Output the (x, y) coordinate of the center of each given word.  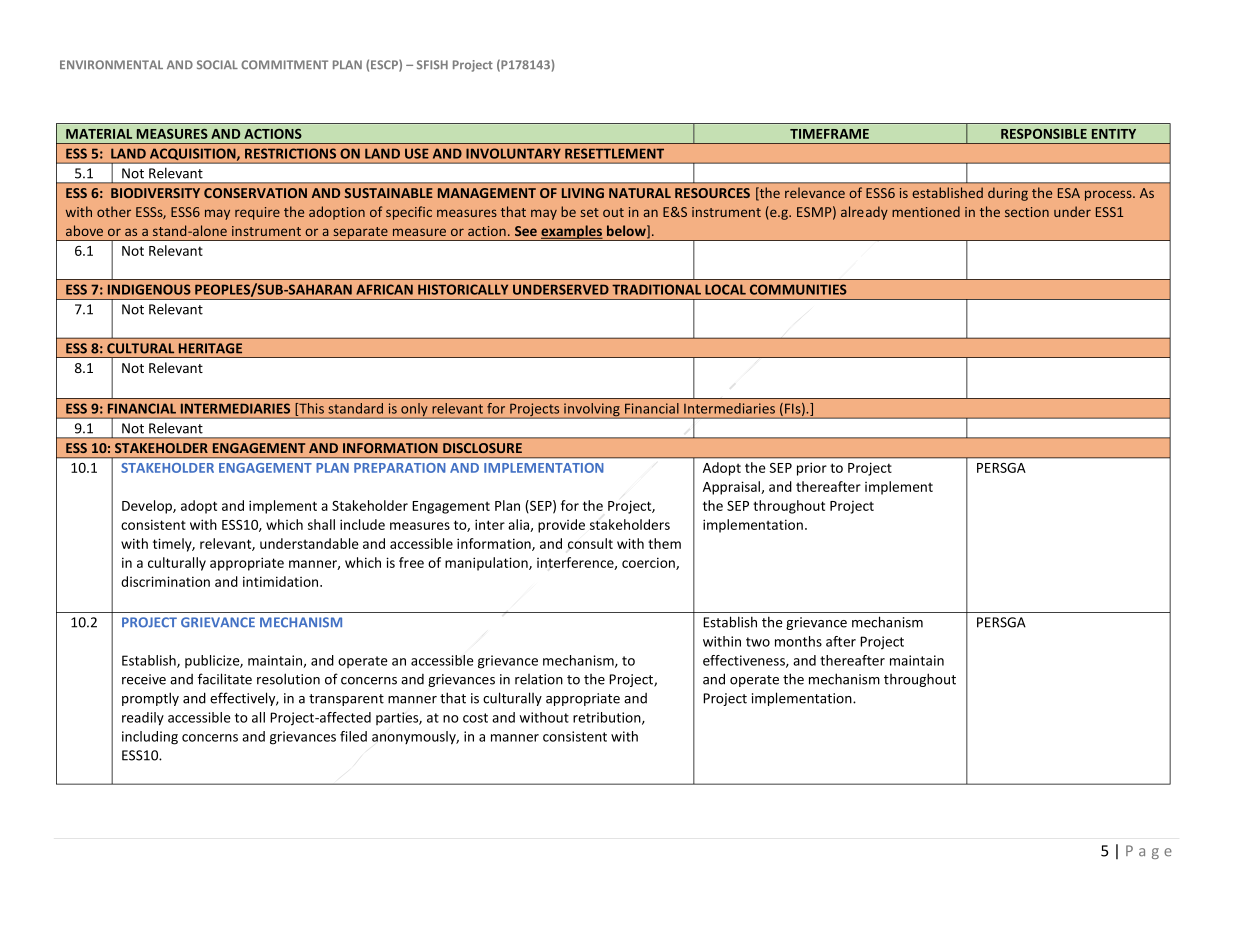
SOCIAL (217, 65)
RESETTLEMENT (614, 153)
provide (561, 526)
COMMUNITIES (798, 289)
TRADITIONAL (656, 289)
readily (143, 719)
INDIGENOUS (149, 289)
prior (812, 469)
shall (321, 524)
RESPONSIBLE (1044, 134)
